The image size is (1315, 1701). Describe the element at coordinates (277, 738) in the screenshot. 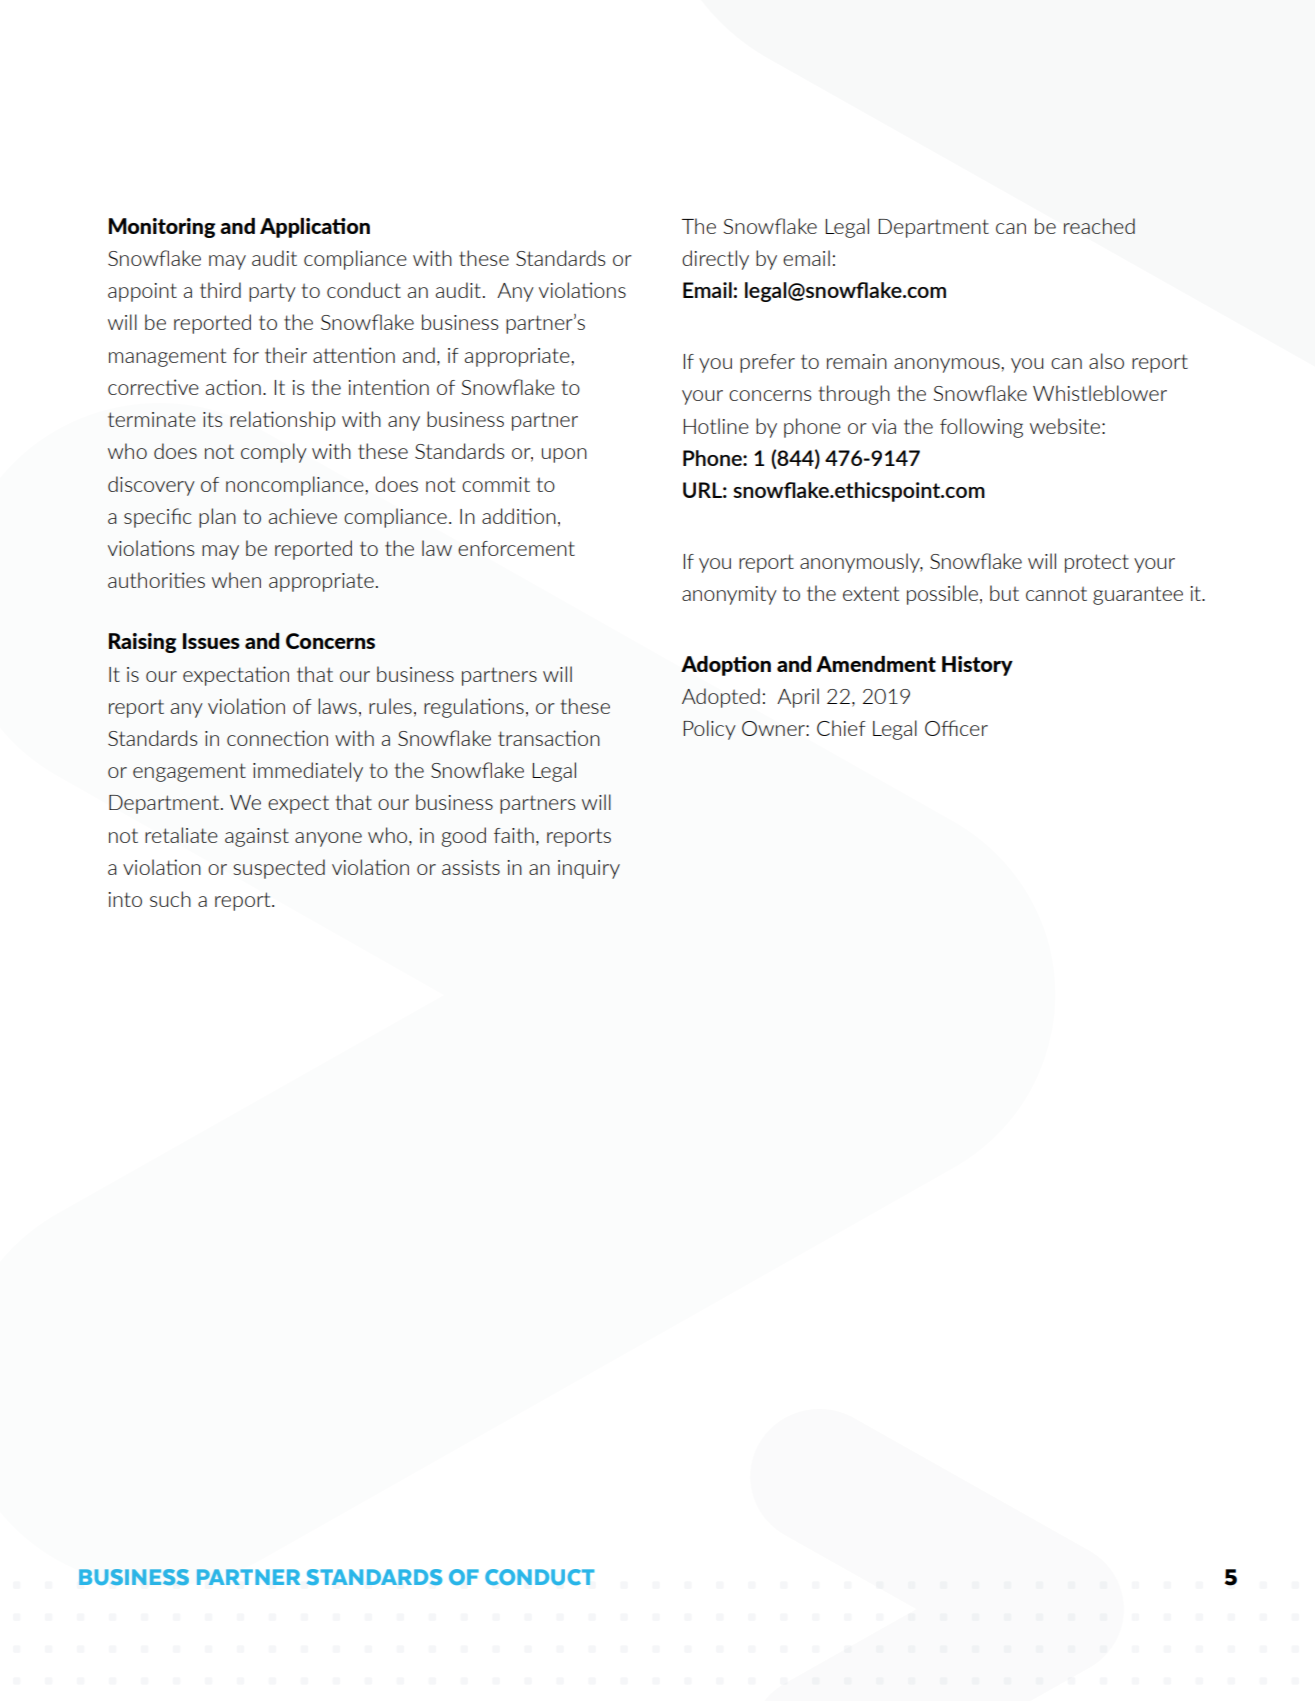

I see `connection` at that location.
